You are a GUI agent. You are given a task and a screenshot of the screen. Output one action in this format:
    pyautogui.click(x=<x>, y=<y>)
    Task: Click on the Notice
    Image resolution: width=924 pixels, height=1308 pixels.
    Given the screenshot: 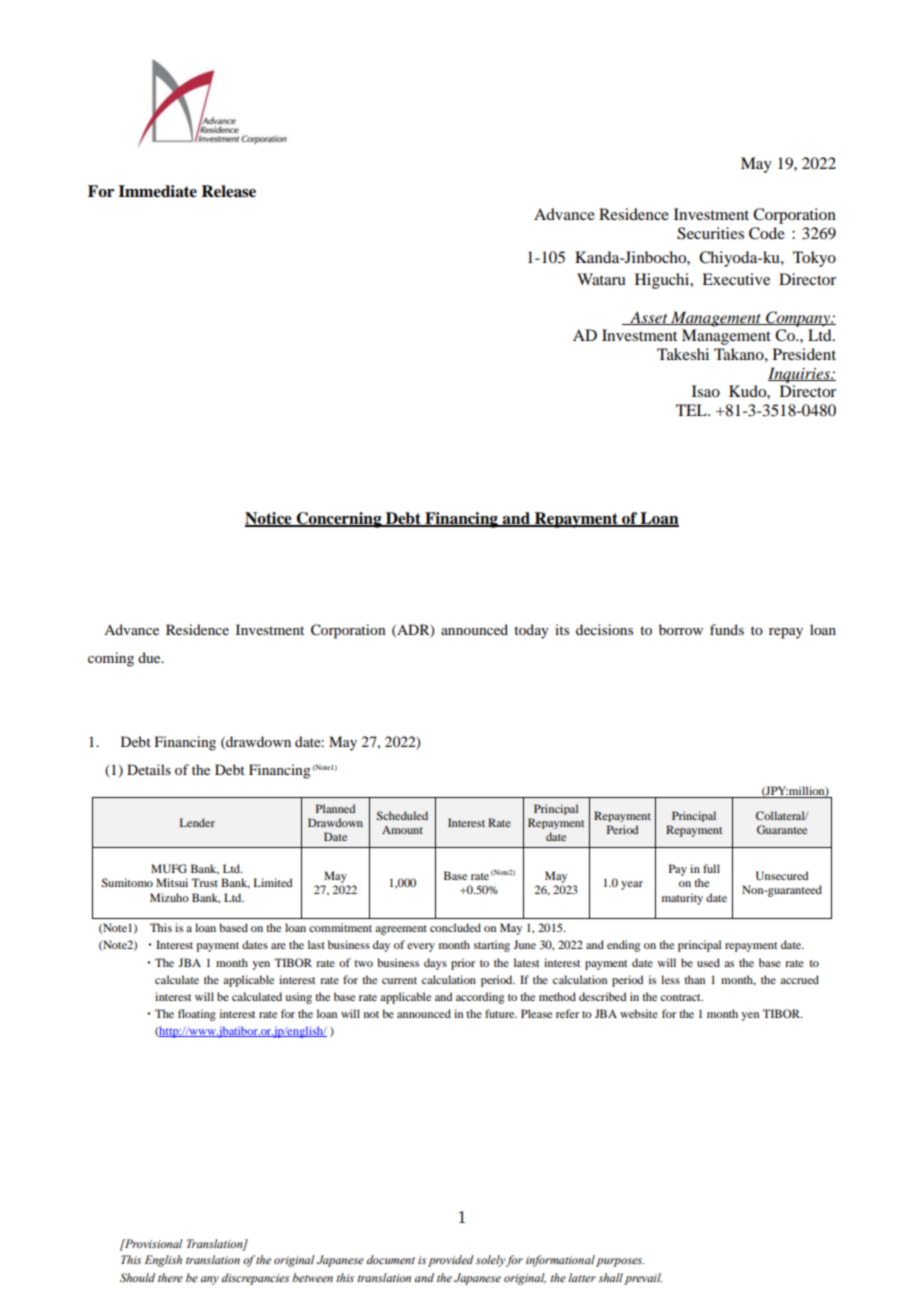 What is the action you would take?
    pyautogui.click(x=269, y=519)
